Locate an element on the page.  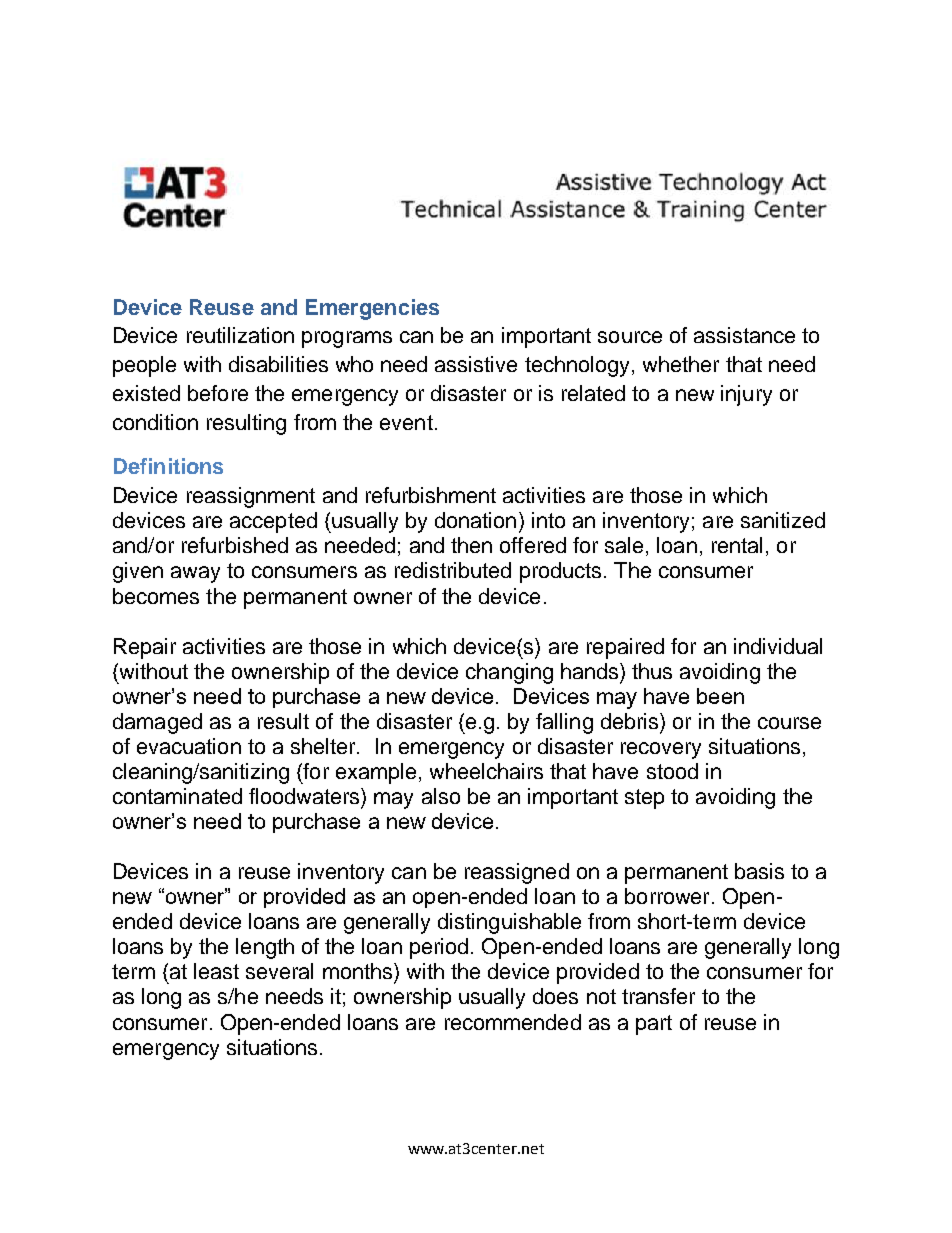
stood is located at coordinates (672, 771).
